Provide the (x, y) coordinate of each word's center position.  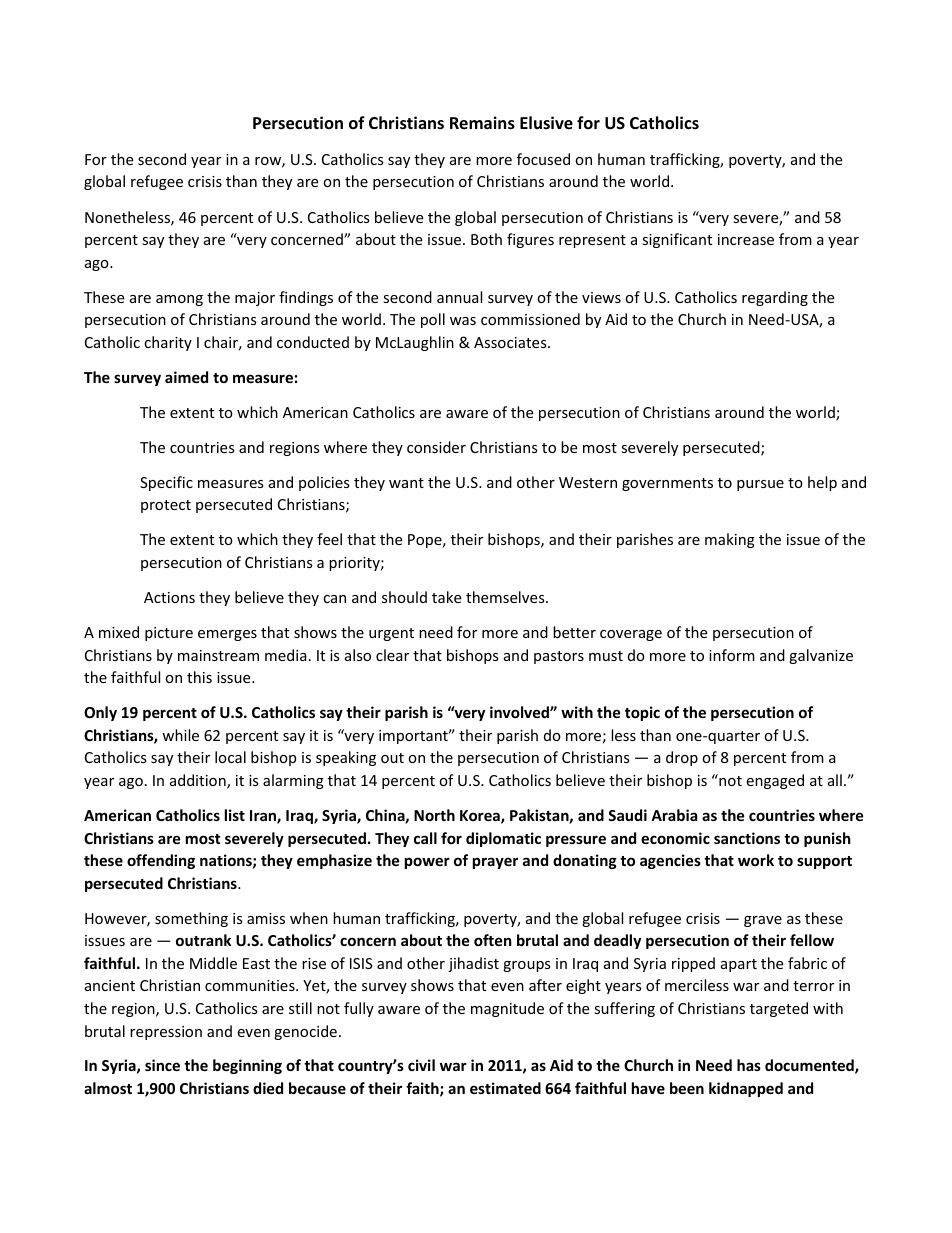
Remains (482, 123)
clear (392, 655)
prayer (495, 863)
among (179, 300)
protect (166, 506)
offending (161, 861)
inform (732, 655)
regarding (775, 298)
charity (168, 343)
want (406, 483)
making (730, 540)
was (463, 321)
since (162, 1065)
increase (746, 239)
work (756, 860)
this (199, 677)
